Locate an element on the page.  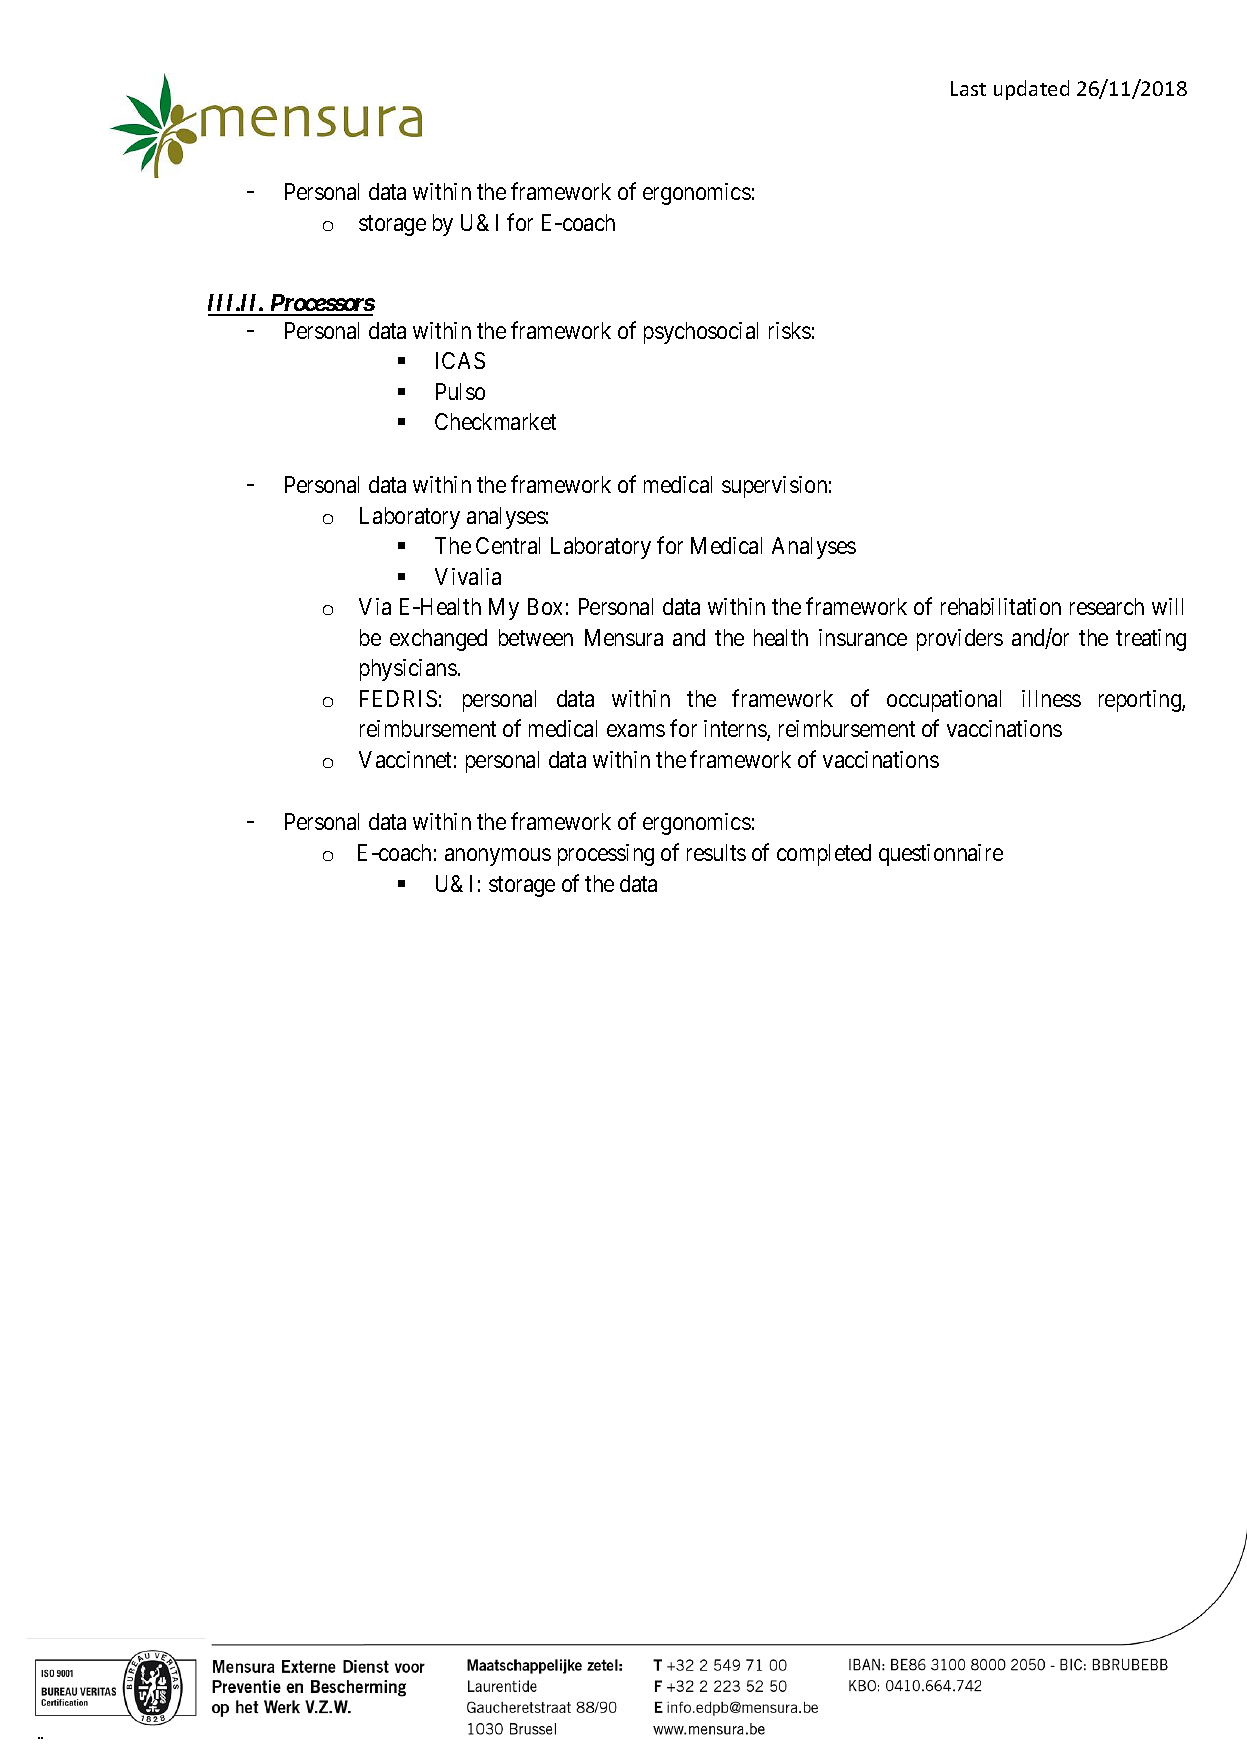
Last is located at coordinates (968, 88).
